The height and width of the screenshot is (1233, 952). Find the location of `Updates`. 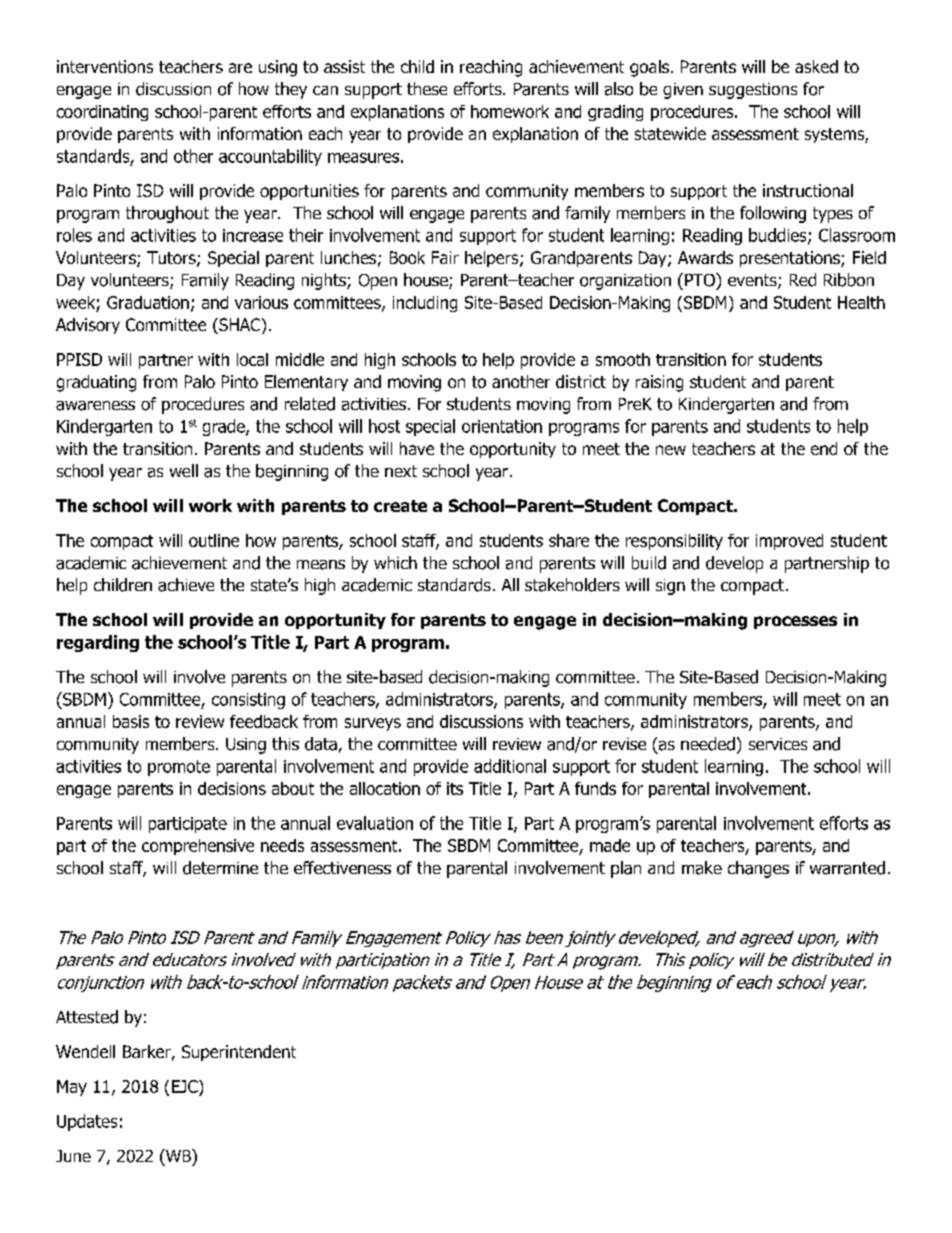

Updates is located at coordinates (87, 1122).
